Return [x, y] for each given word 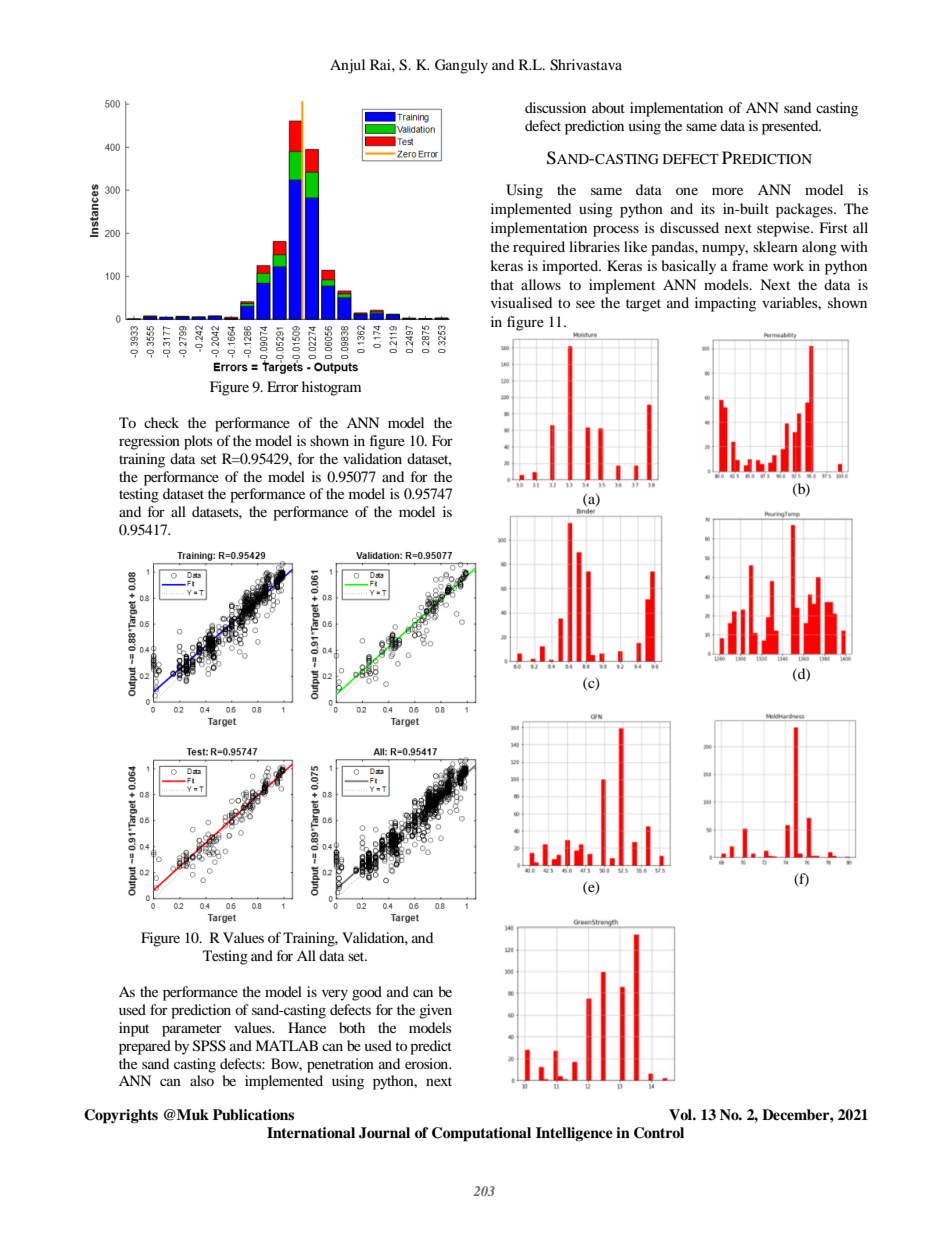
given [435, 1011]
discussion [555, 107]
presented [791, 127]
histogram [331, 388]
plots [198, 442]
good [367, 993]
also [202, 1080]
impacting [725, 304]
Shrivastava [586, 65]
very [335, 995]
